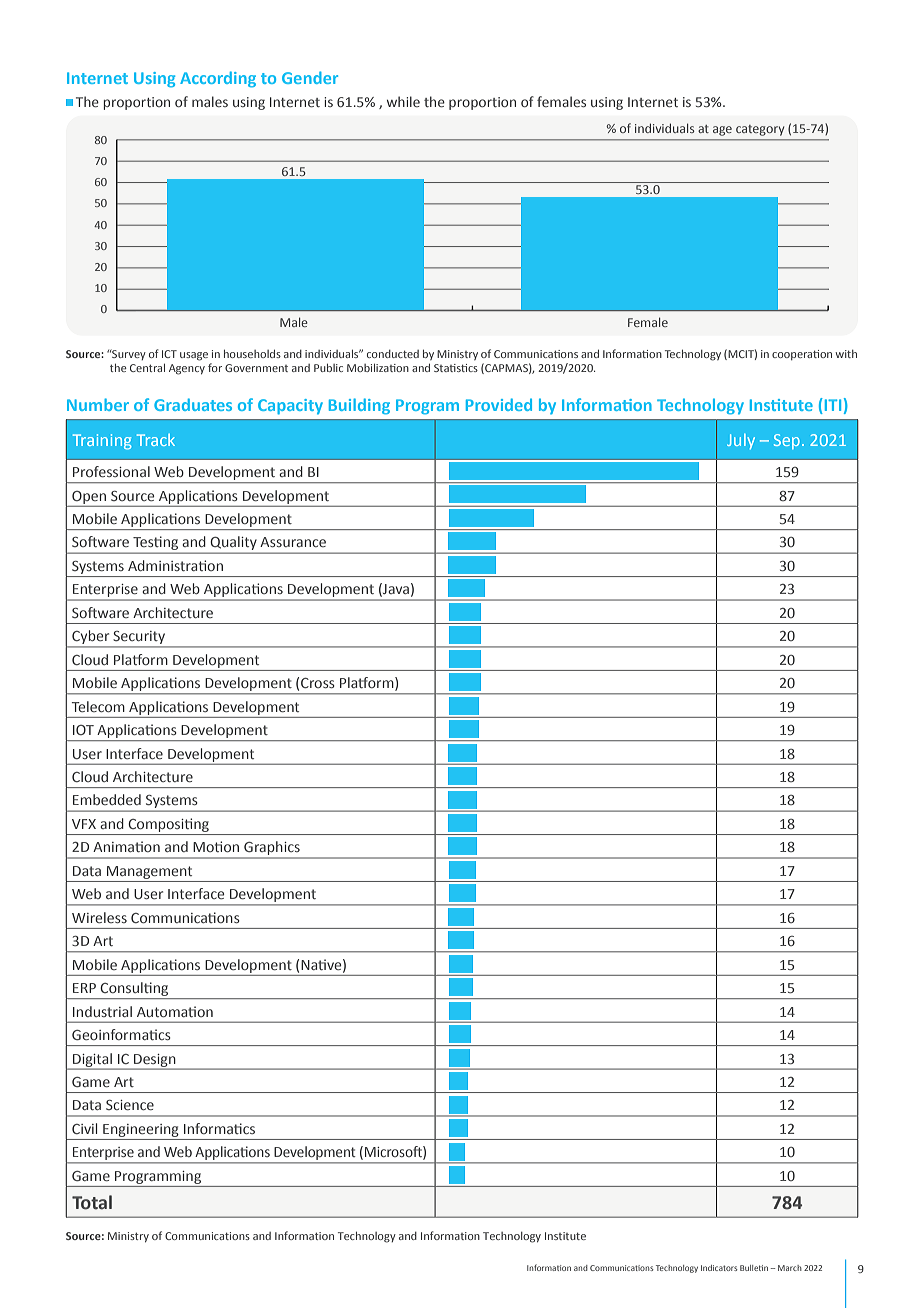 This screenshot has width=924, height=1308. I want to click on Bulletin, so click(755, 1268).
